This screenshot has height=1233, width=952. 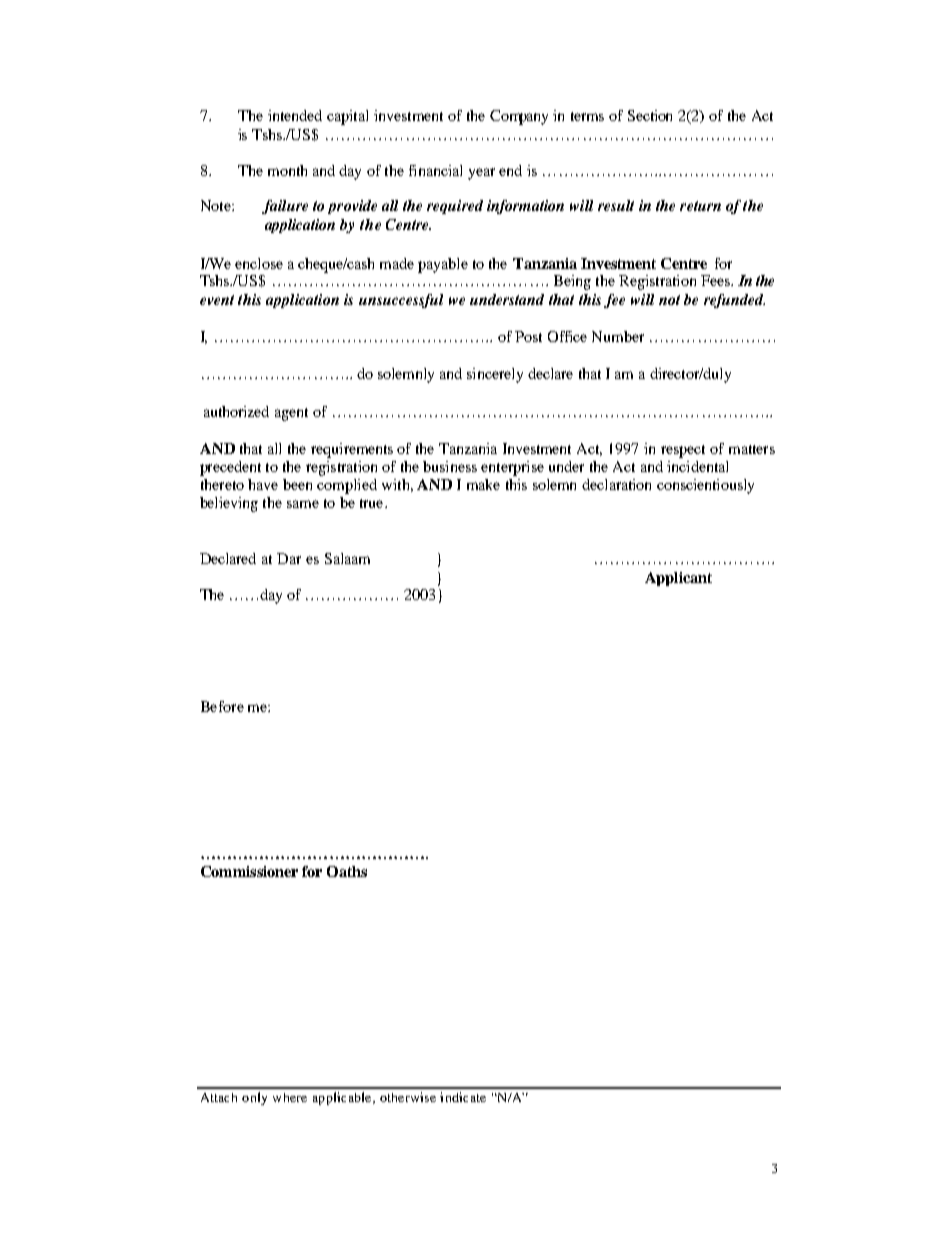 What do you see at coordinates (463, 1097) in the screenshot?
I see `indicate` at bounding box center [463, 1097].
